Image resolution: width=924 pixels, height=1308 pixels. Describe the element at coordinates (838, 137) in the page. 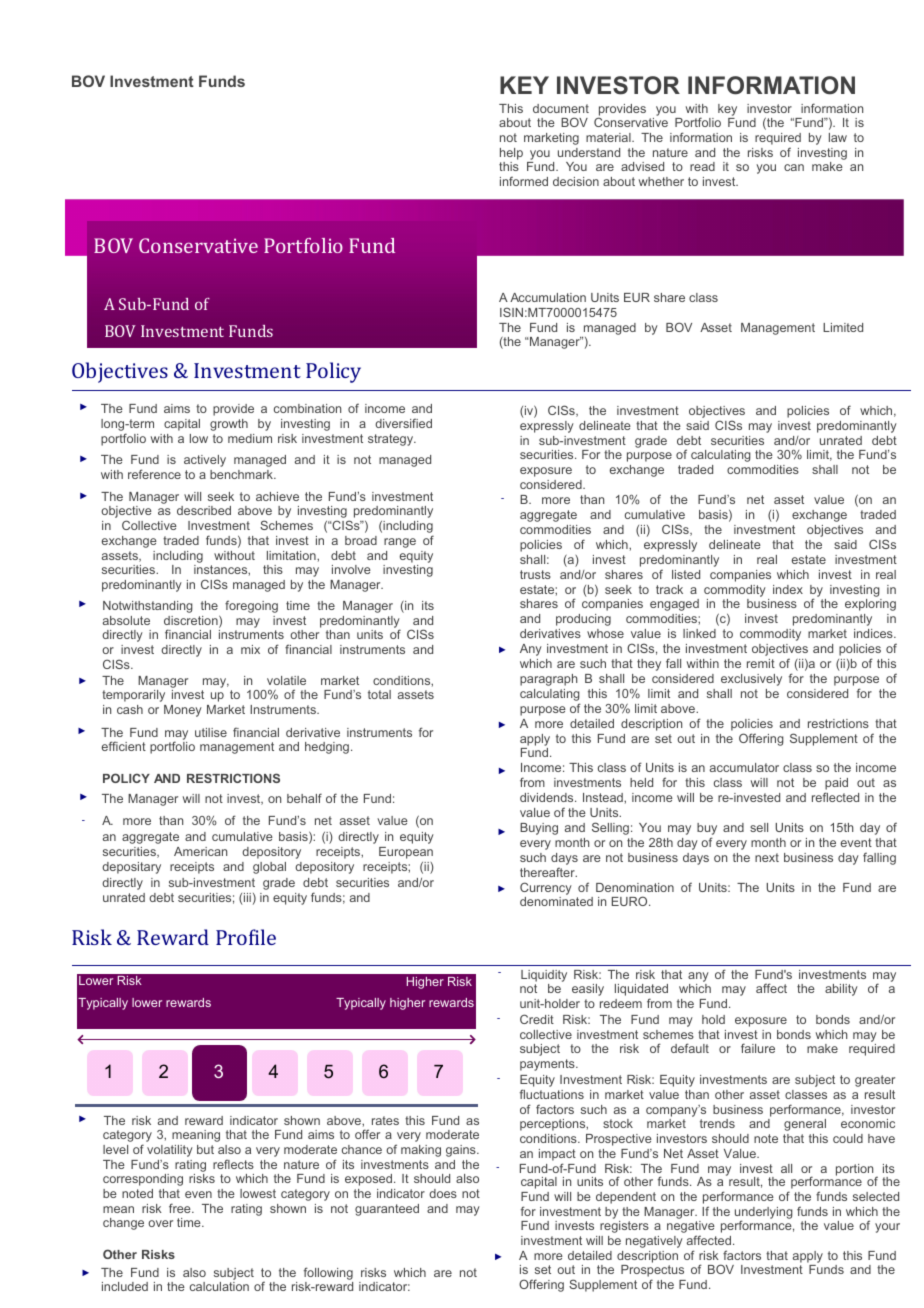

I see `law` at that location.
